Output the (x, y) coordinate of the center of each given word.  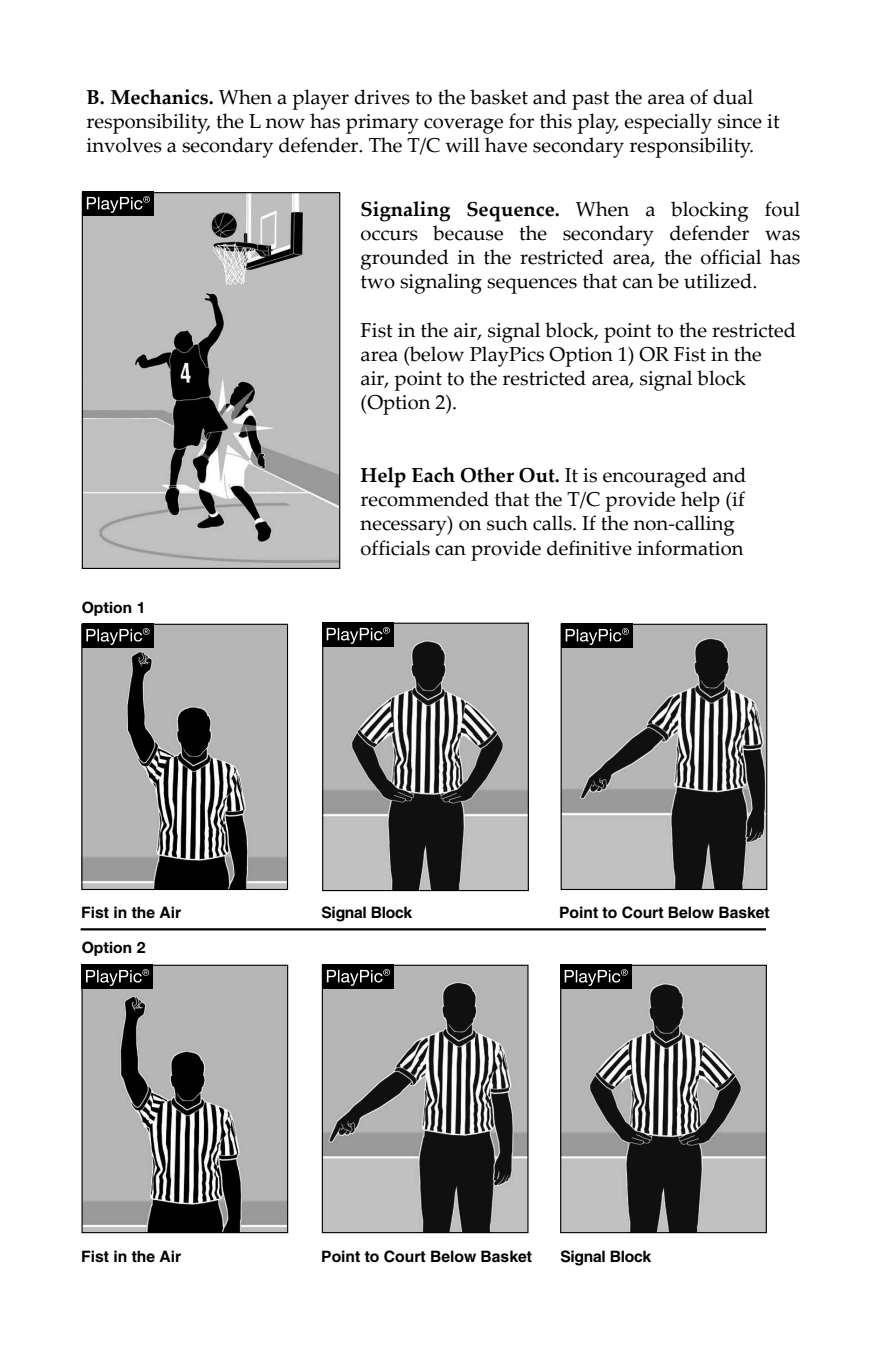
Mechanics (161, 97)
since (740, 121)
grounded (405, 259)
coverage (463, 126)
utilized (719, 281)
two (378, 282)
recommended (425, 499)
